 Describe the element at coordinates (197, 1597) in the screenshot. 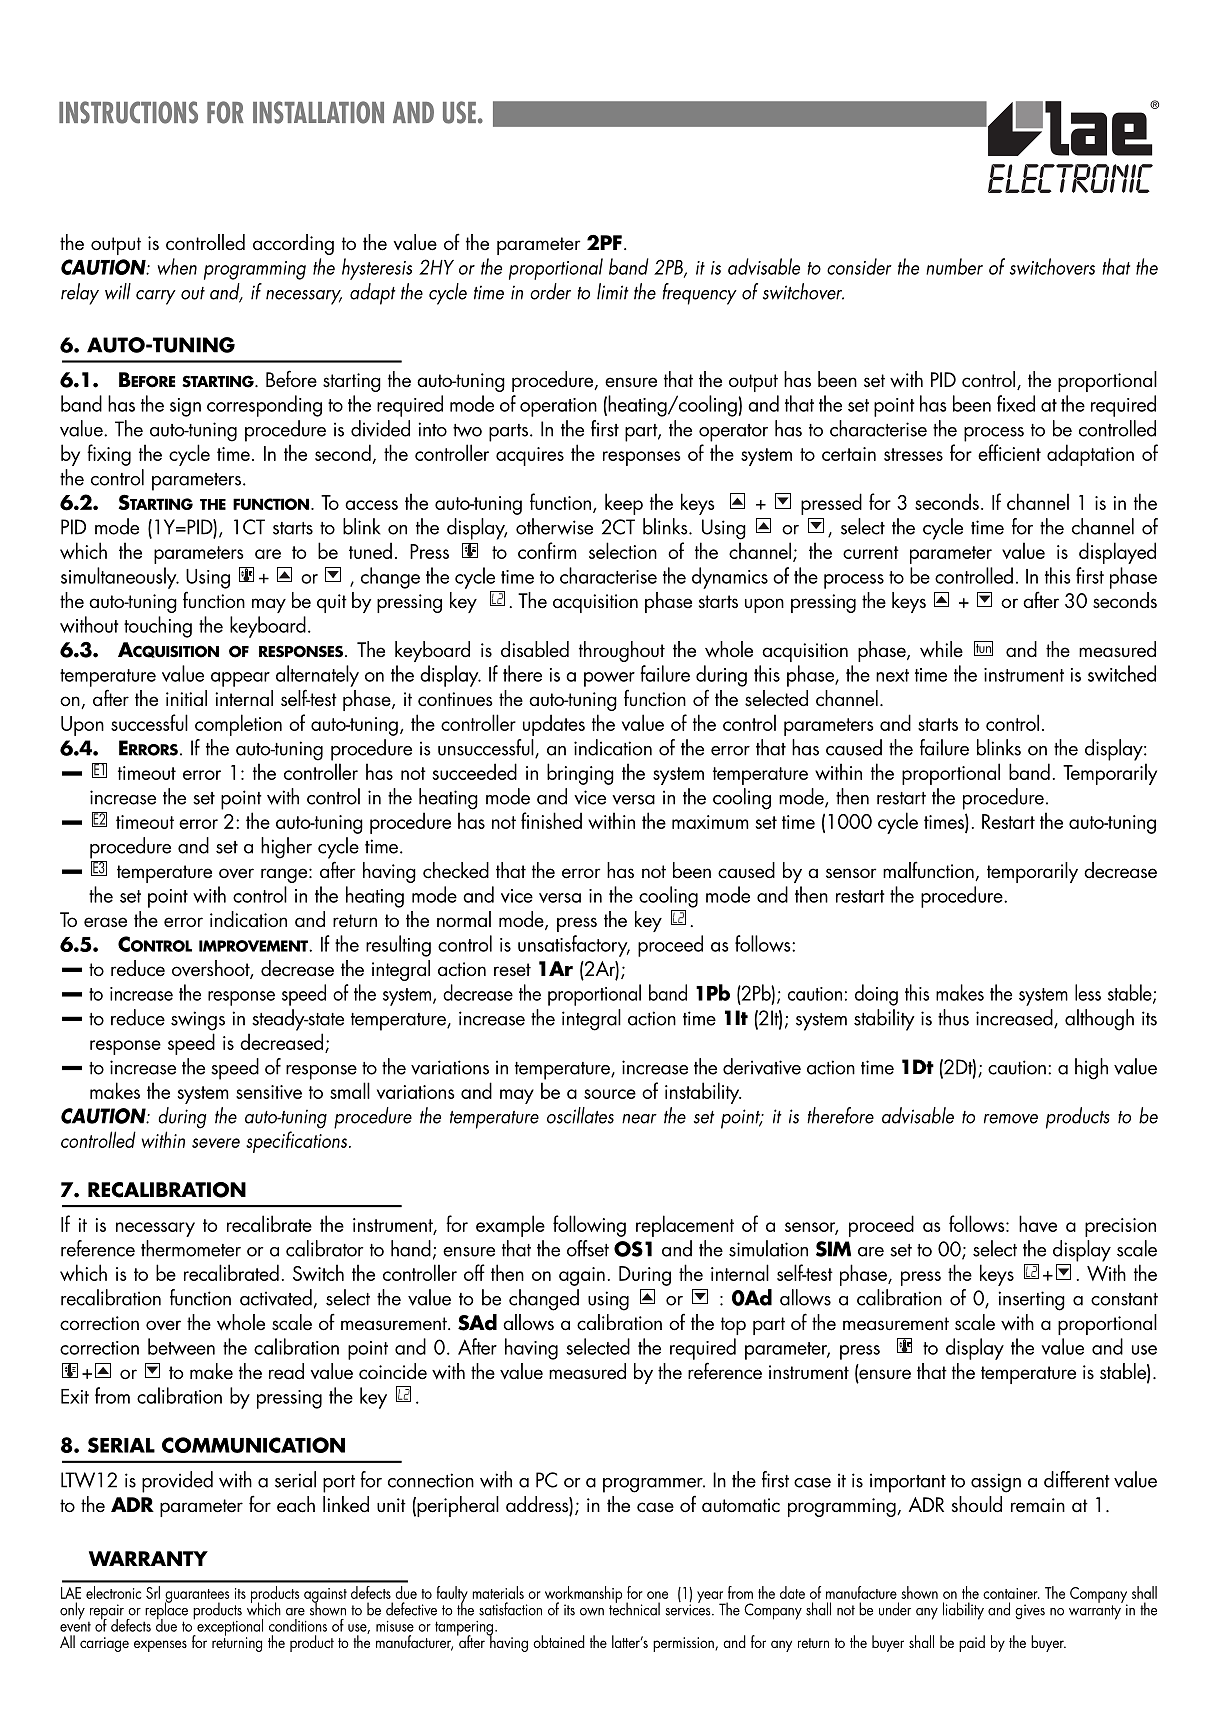

I see `guarantees` at that location.
